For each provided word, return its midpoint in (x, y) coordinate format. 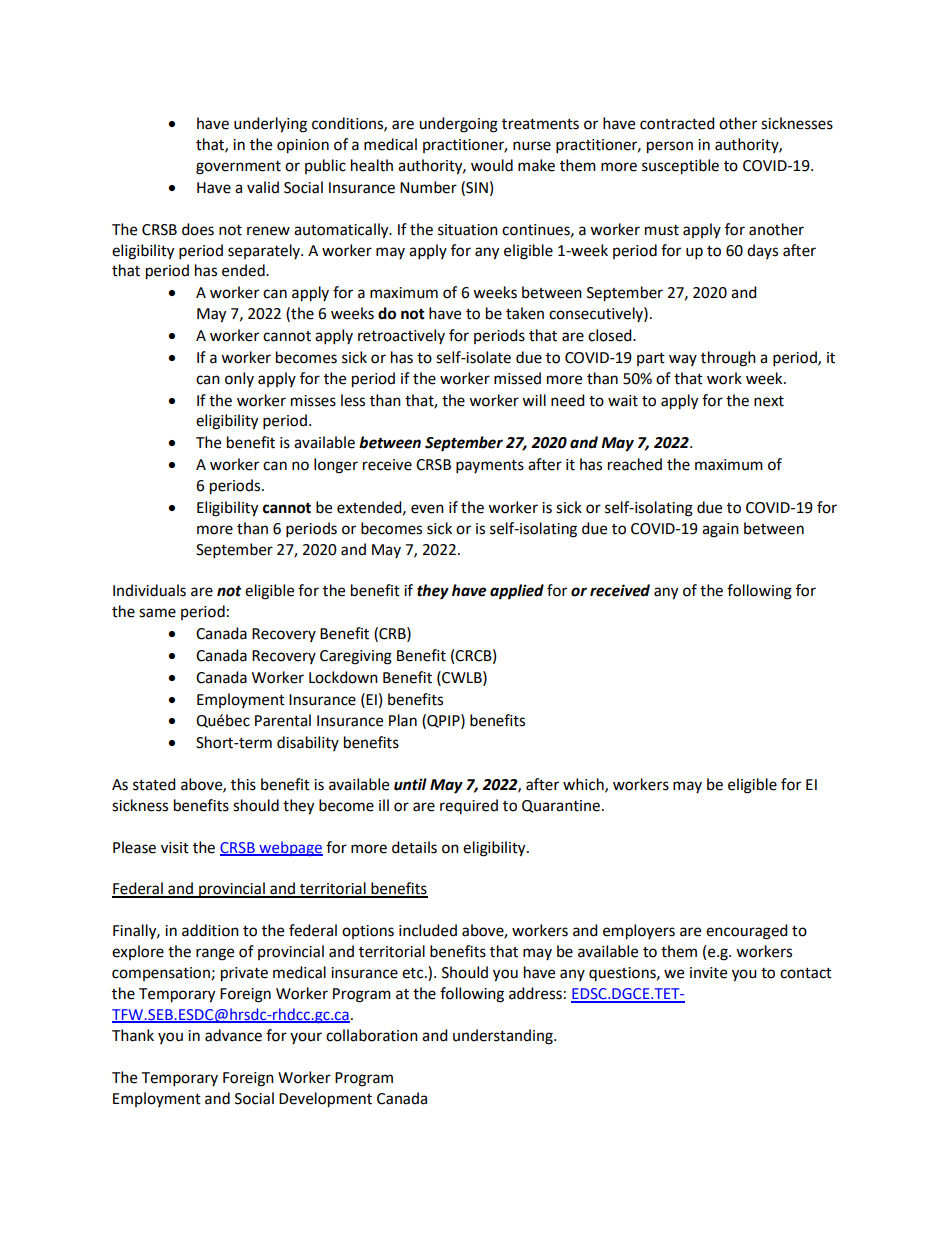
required (469, 806)
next (769, 401)
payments (490, 467)
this (243, 784)
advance (233, 1035)
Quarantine (561, 806)
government (238, 168)
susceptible (680, 167)
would (492, 165)
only (239, 379)
